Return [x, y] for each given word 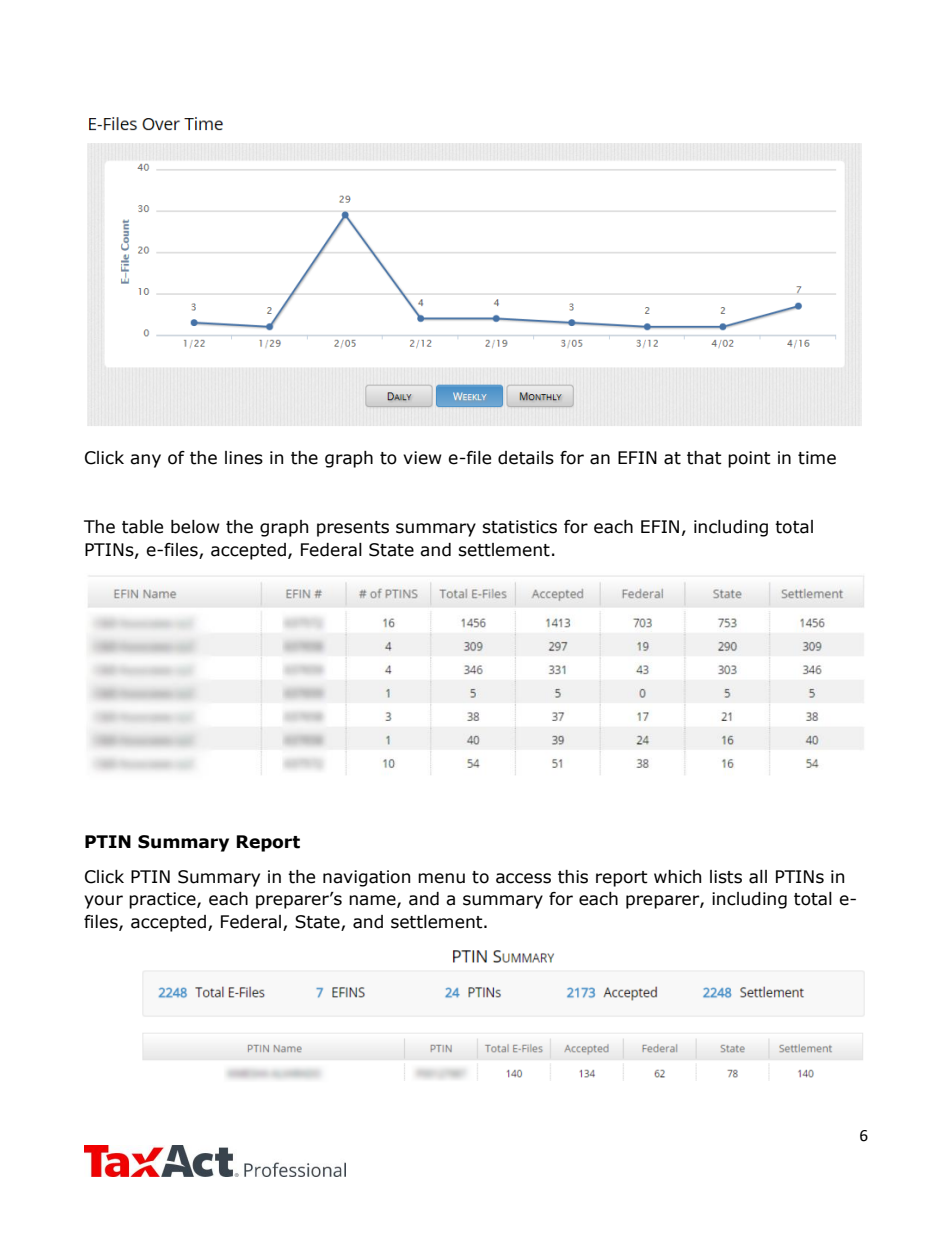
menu [441, 878]
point [749, 459]
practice [163, 900]
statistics [519, 527]
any [145, 461]
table [142, 527]
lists [726, 877]
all [758, 877]
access [523, 878]
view [422, 458]
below [195, 527]
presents [353, 529]
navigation [366, 878]
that [704, 458]
